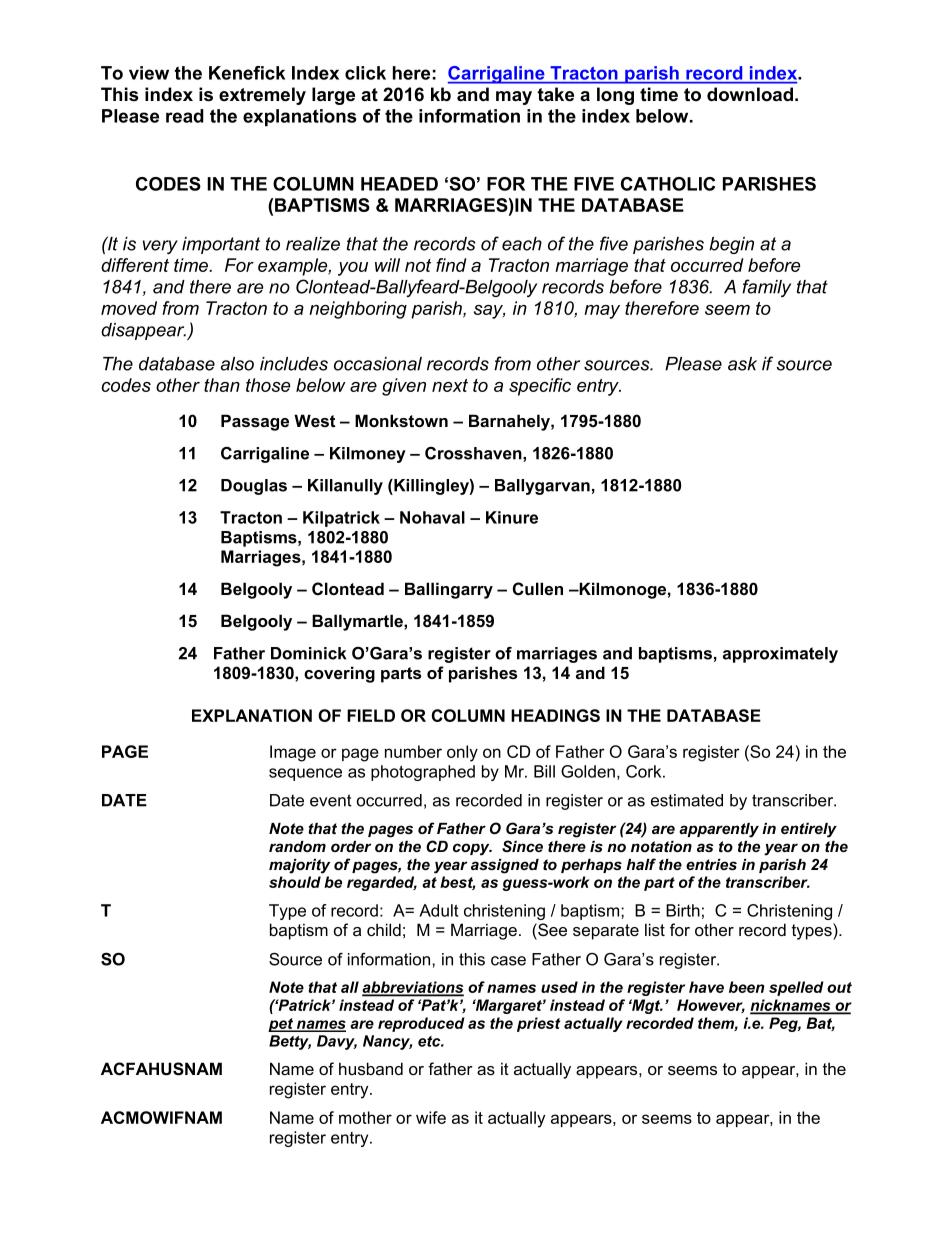  What do you see at coordinates (185, 116) in the page?
I see `read` at bounding box center [185, 116].
